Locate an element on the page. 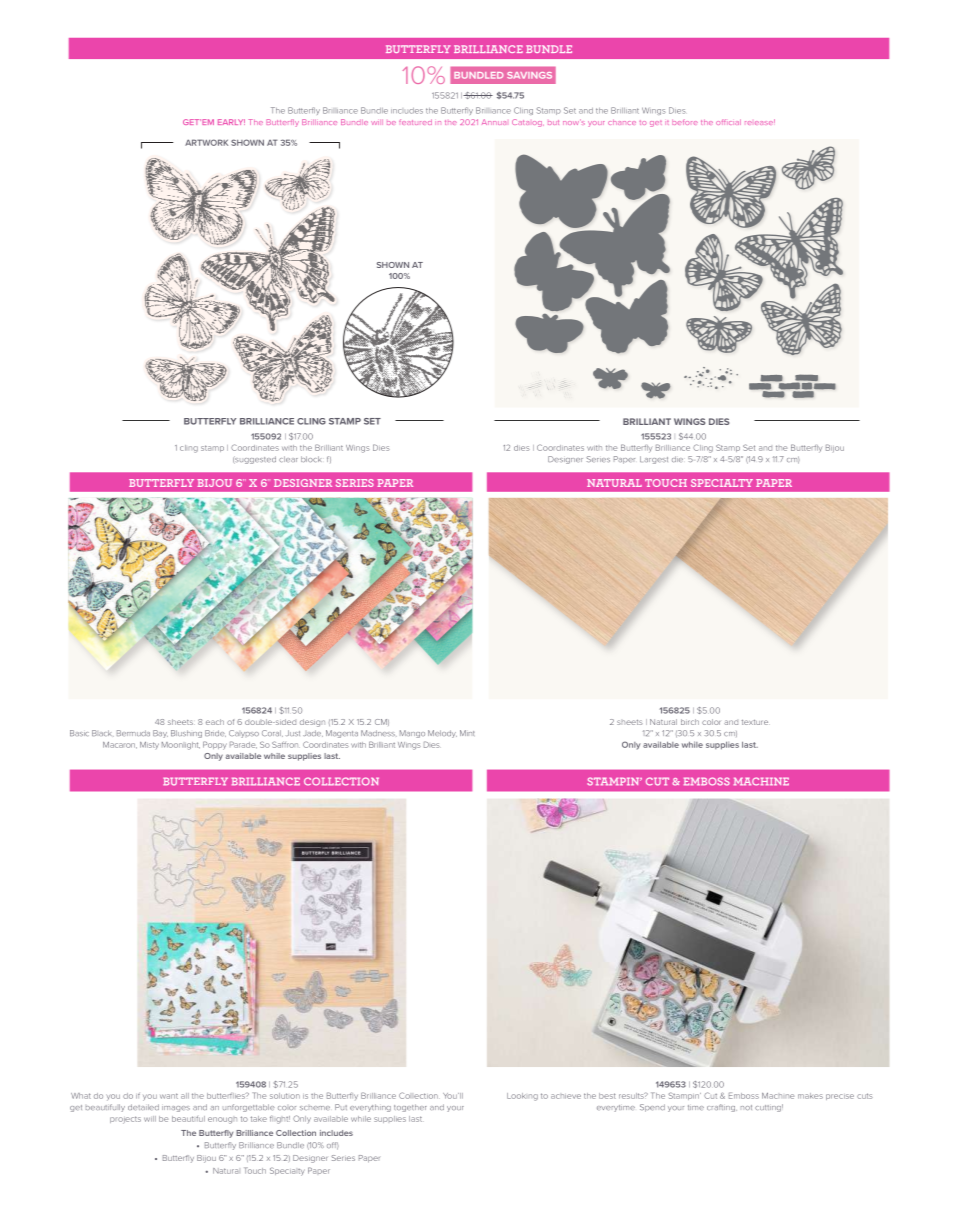 This image has width=958, height=1232. Moonlight is located at coordinates (181, 746).
